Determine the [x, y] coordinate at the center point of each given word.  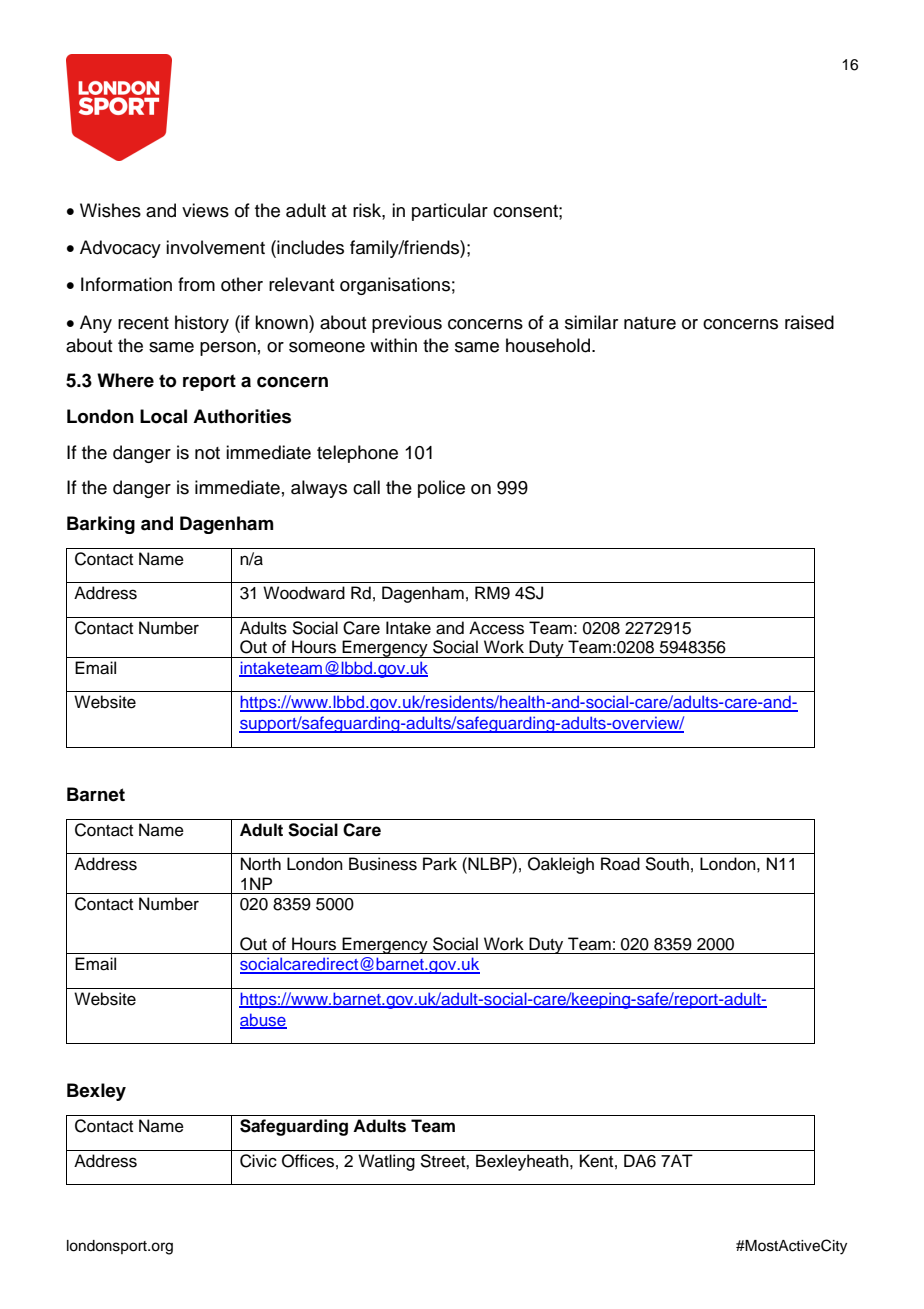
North [261, 864]
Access [496, 628]
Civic [258, 1161]
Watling [386, 1162]
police [441, 489]
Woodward [304, 593]
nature [650, 323]
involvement [215, 247]
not [207, 453]
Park [440, 864]
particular [450, 212]
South [667, 864]
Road [620, 864]
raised [809, 322]
